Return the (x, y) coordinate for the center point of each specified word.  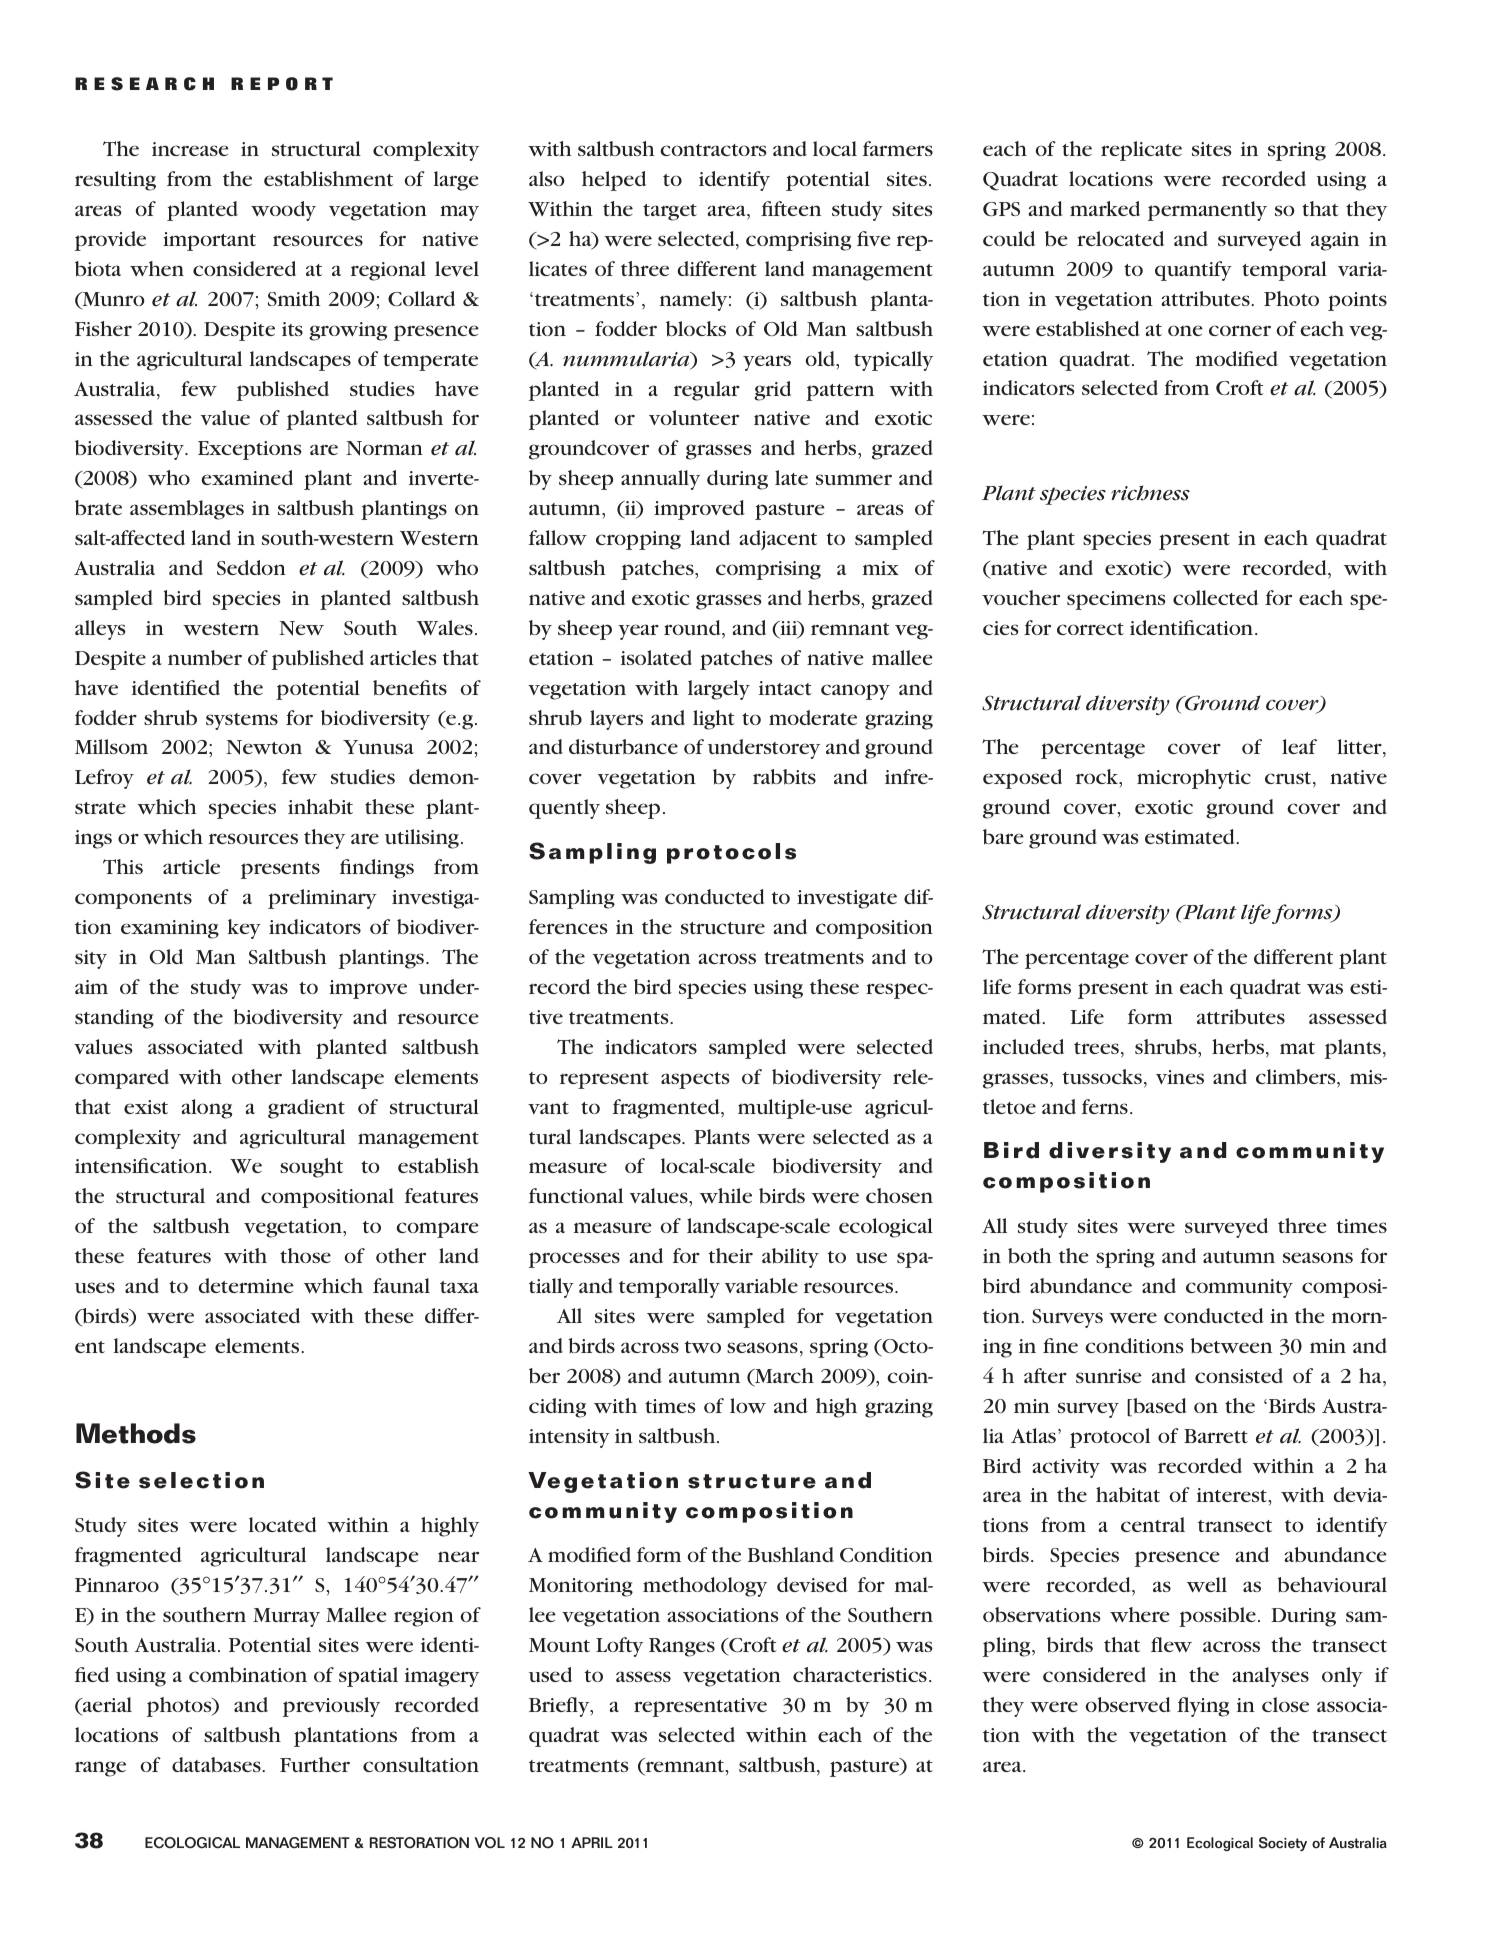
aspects (695, 1080)
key (244, 929)
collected (1215, 597)
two (703, 1347)
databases (217, 1765)
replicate (1141, 151)
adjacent (778, 540)
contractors (713, 150)
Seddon (251, 567)
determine (246, 1285)
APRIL (592, 1842)
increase (190, 149)
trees (1096, 1048)
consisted (1239, 1375)
